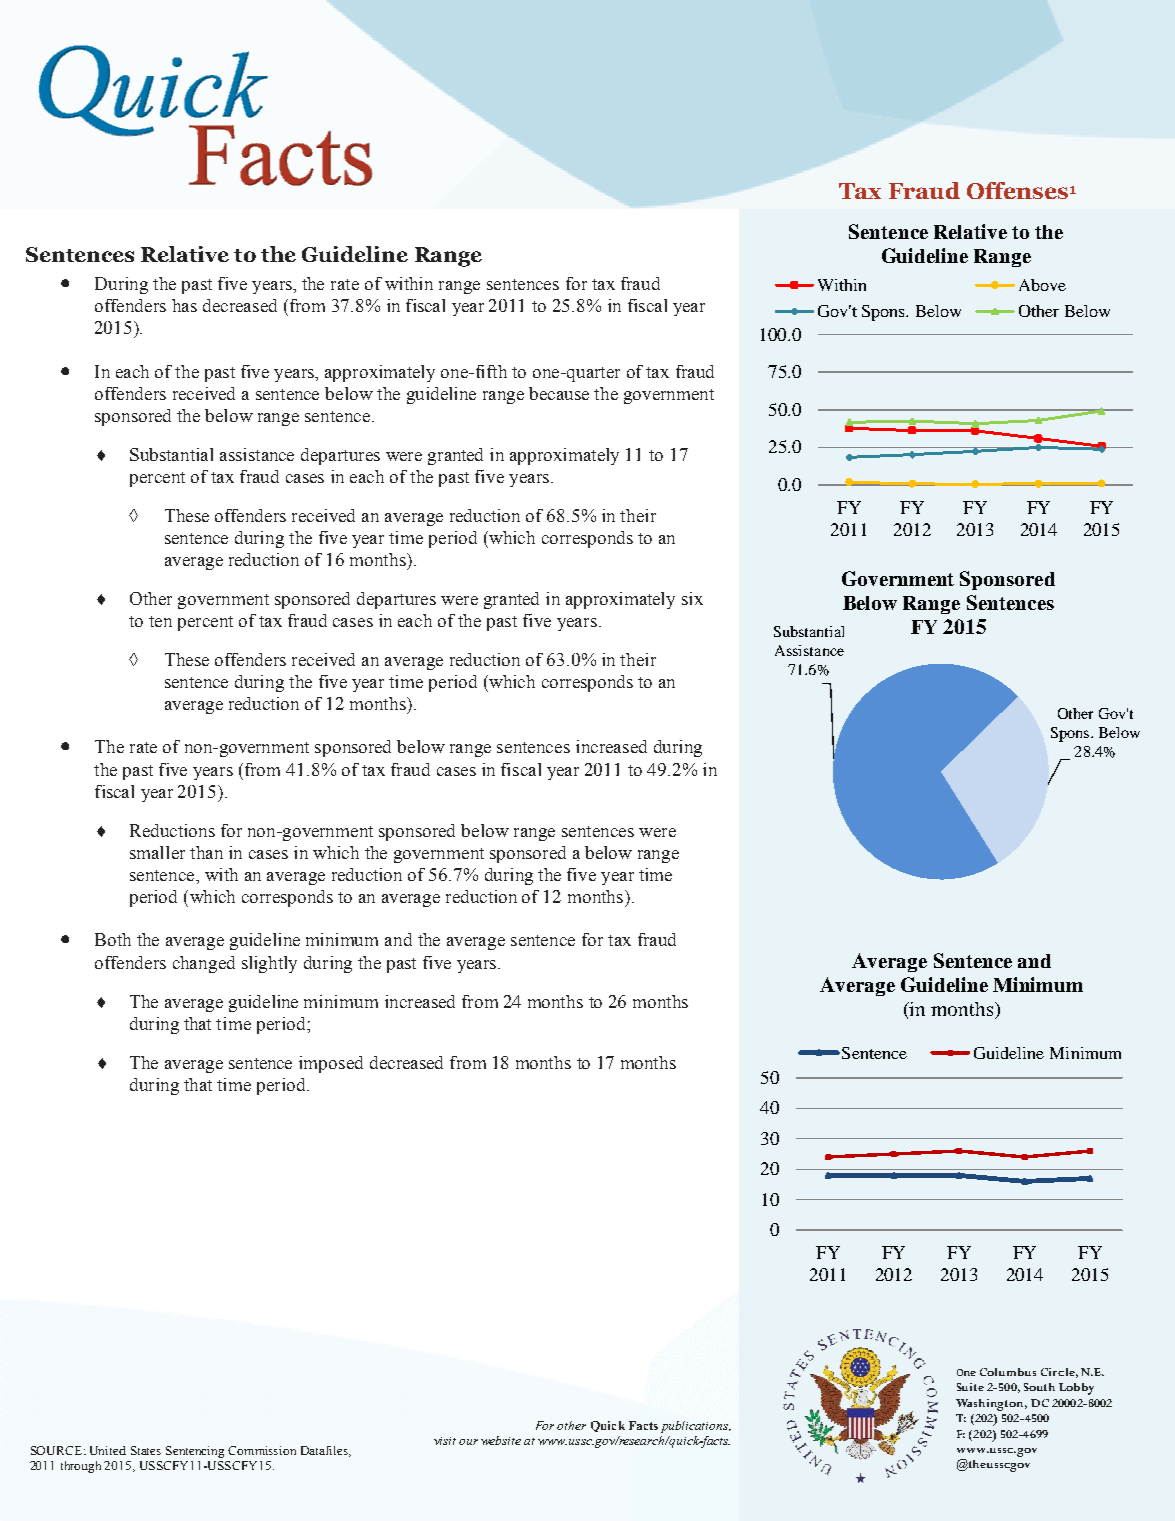 The image size is (1175, 1521). I want to click on Columbus, so click(1008, 1372).
